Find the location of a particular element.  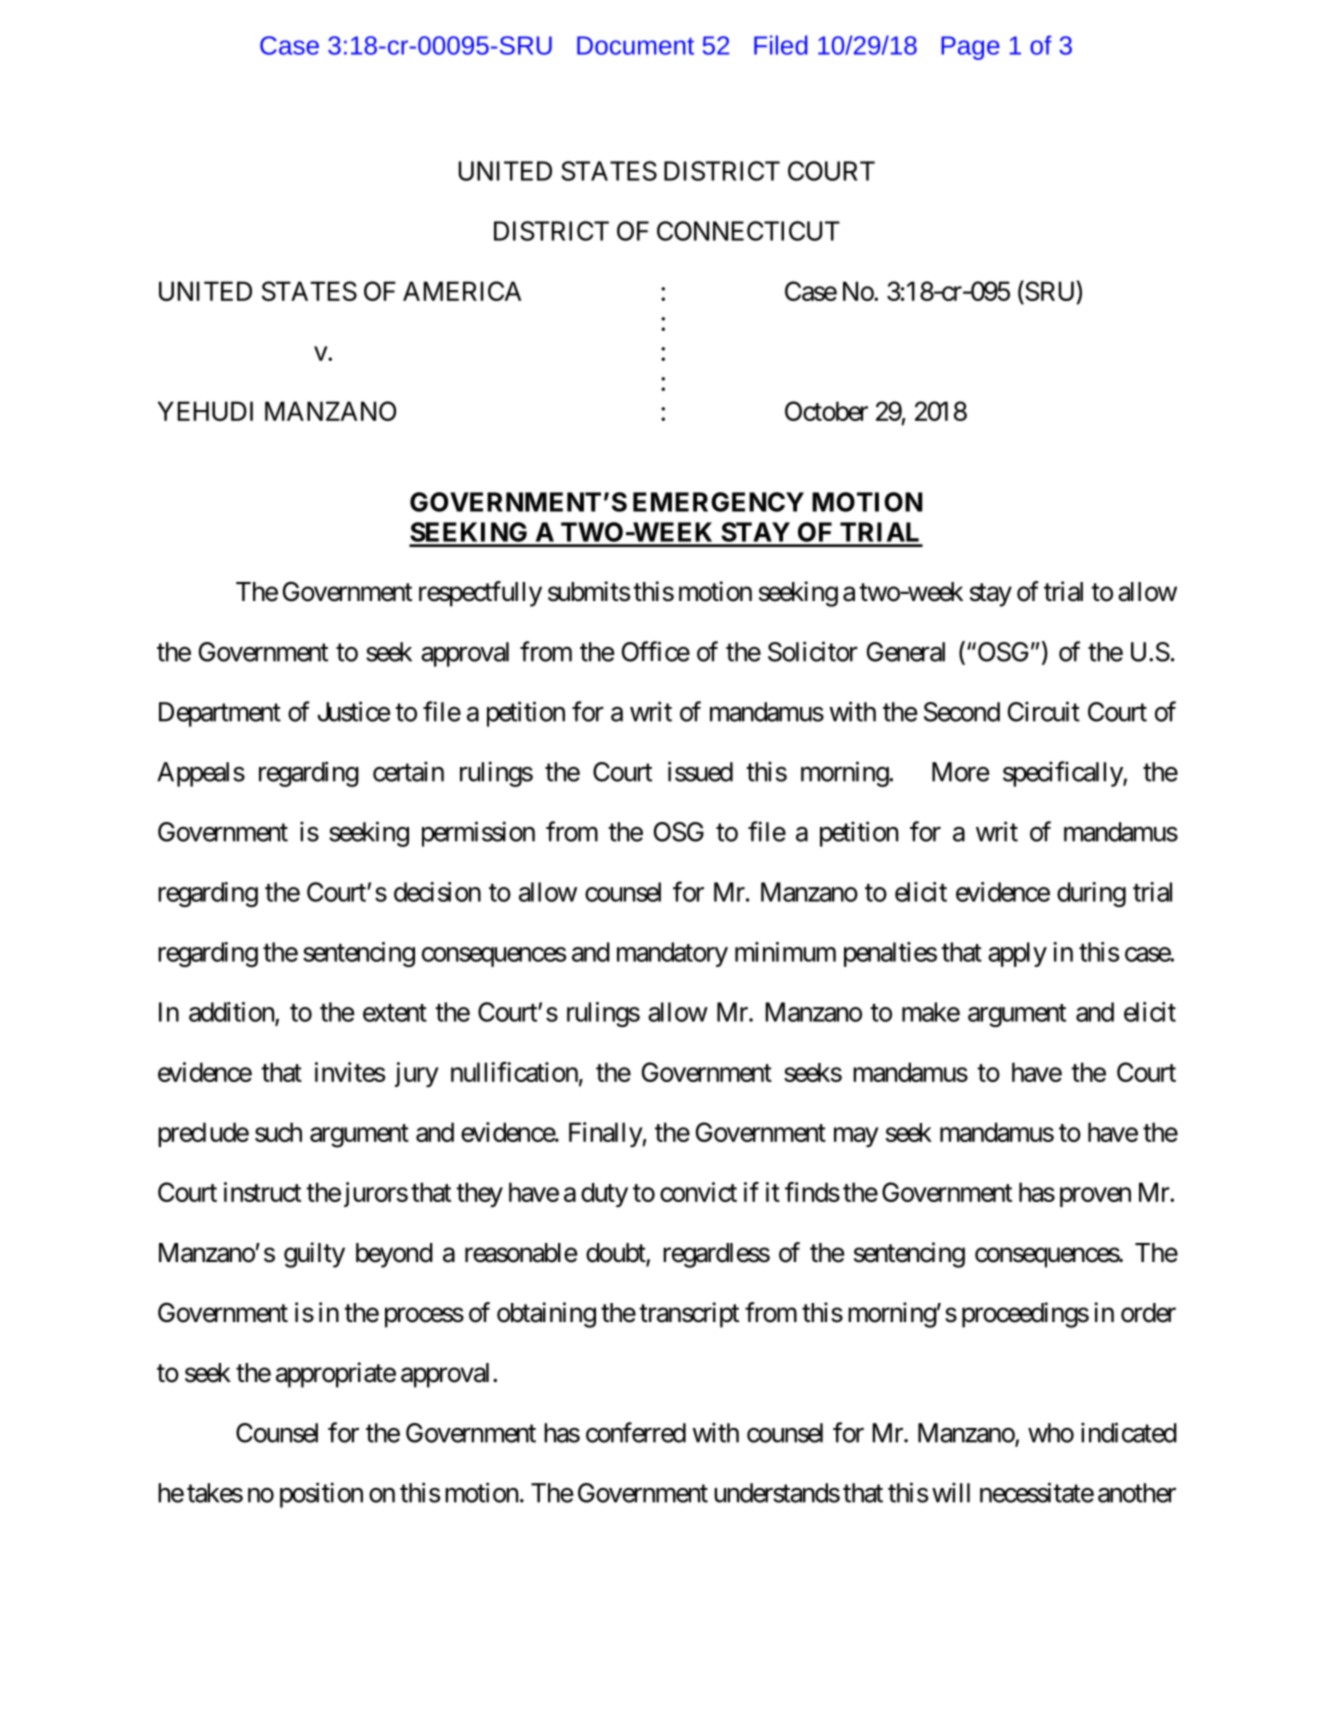

issued is located at coordinates (700, 771).
